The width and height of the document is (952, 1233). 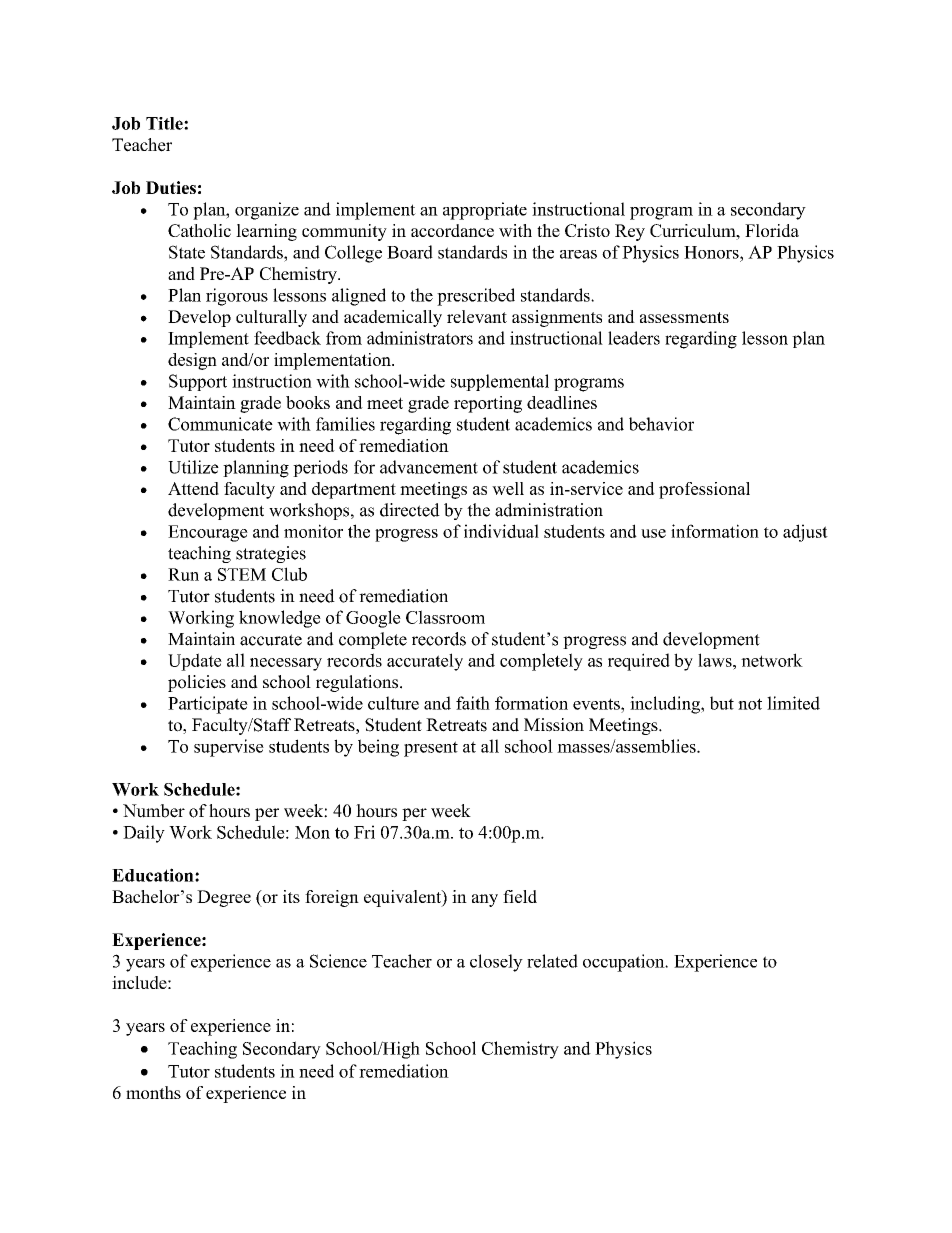 What do you see at coordinates (772, 230) in the document?
I see `Florida` at bounding box center [772, 230].
